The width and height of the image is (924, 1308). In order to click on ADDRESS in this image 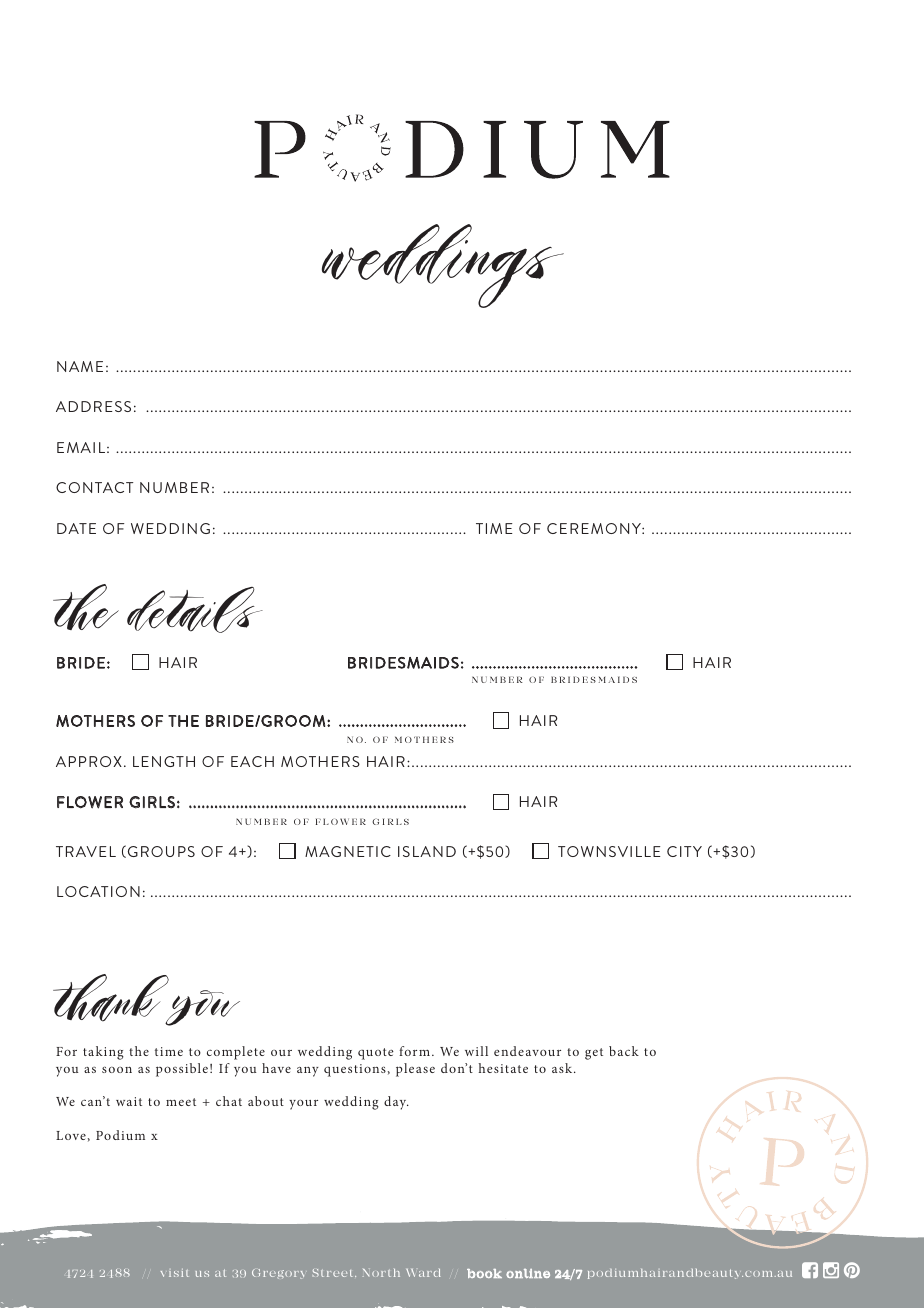, I will do `click(93, 406)`.
